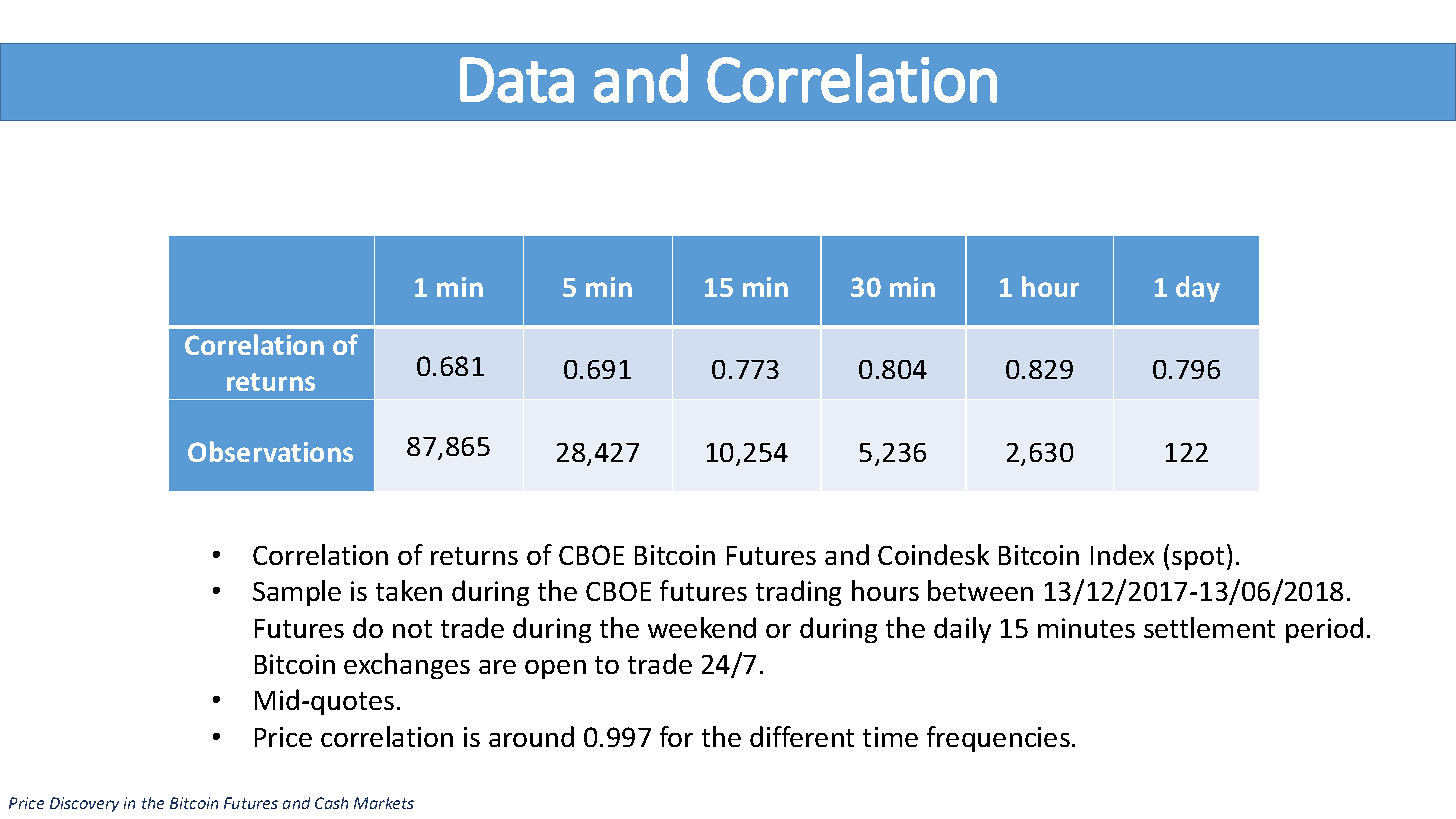  What do you see at coordinates (1122, 554) in the screenshot?
I see `Index` at bounding box center [1122, 554].
